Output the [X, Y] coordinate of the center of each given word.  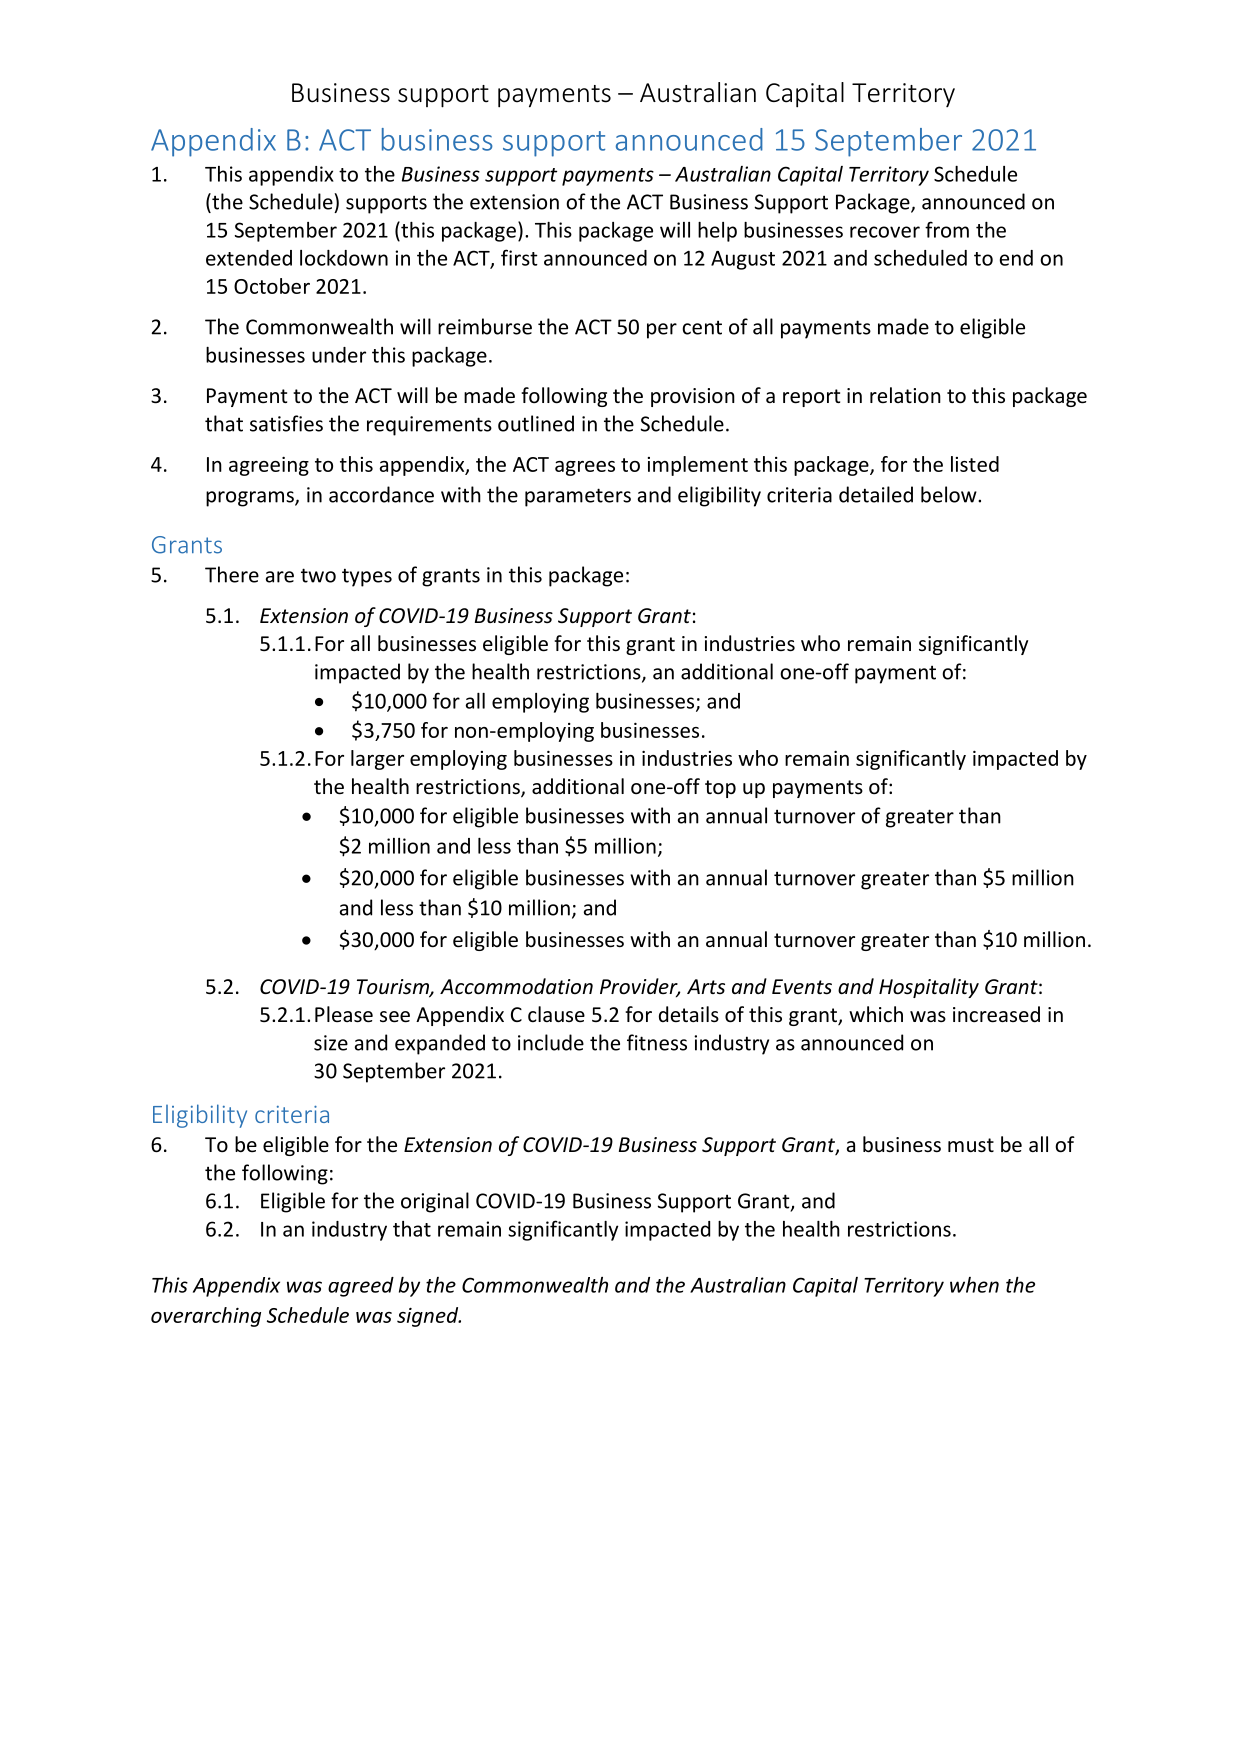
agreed [361, 1287]
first [519, 257]
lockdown [344, 258]
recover [885, 232]
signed [429, 1317]
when [974, 1285]
